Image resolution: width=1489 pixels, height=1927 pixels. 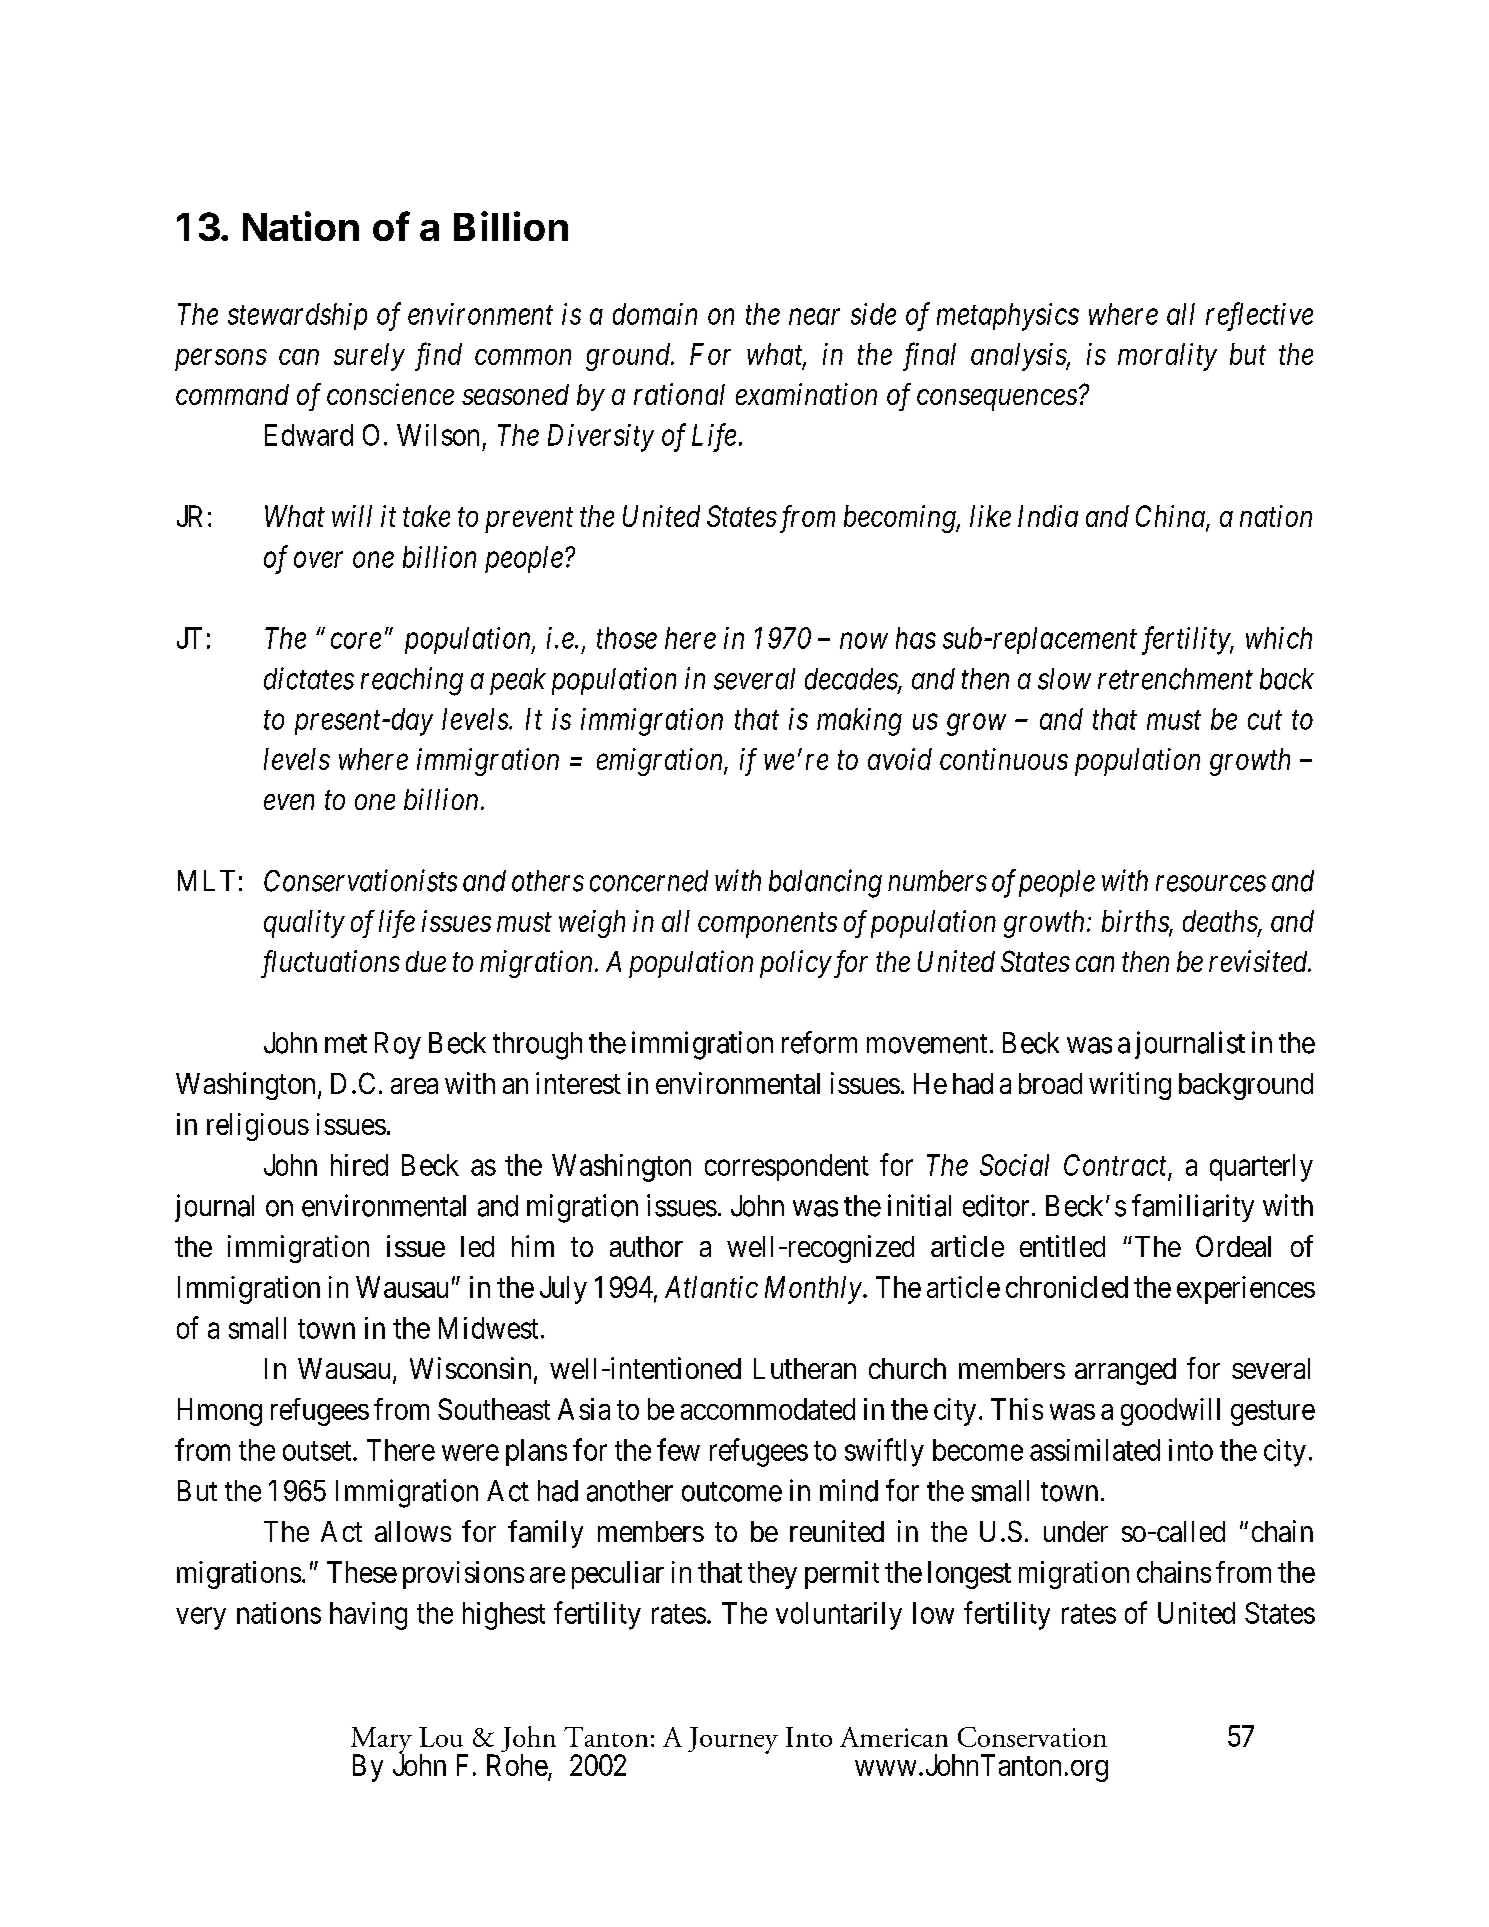 I want to click on decades, so click(x=852, y=680).
